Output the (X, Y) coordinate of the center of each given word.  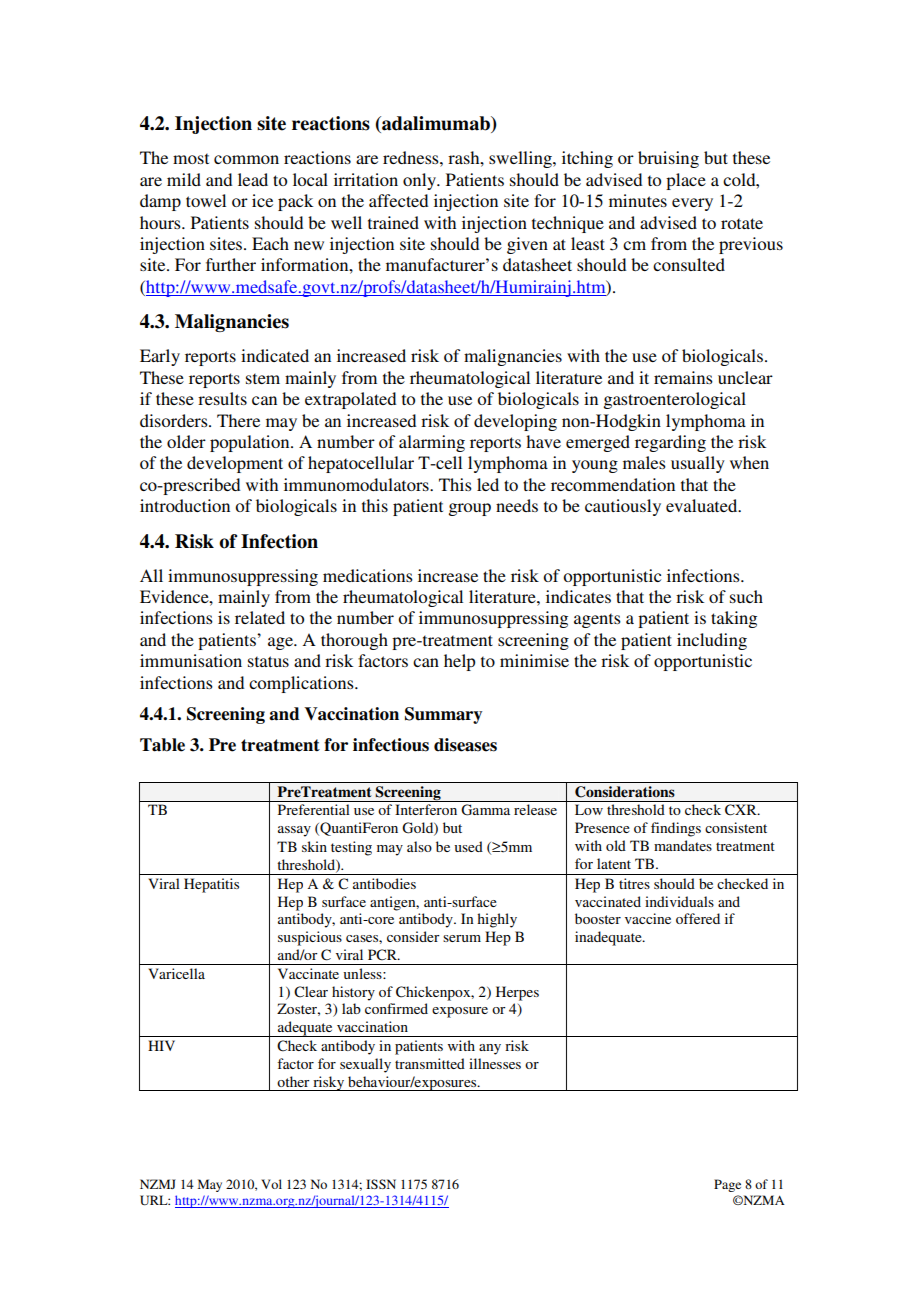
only (421, 181)
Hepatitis (211, 885)
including (712, 641)
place (686, 181)
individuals (679, 901)
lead (253, 179)
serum (462, 938)
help (459, 662)
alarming (432, 443)
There (238, 420)
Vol (271, 1184)
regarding (670, 443)
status (268, 661)
